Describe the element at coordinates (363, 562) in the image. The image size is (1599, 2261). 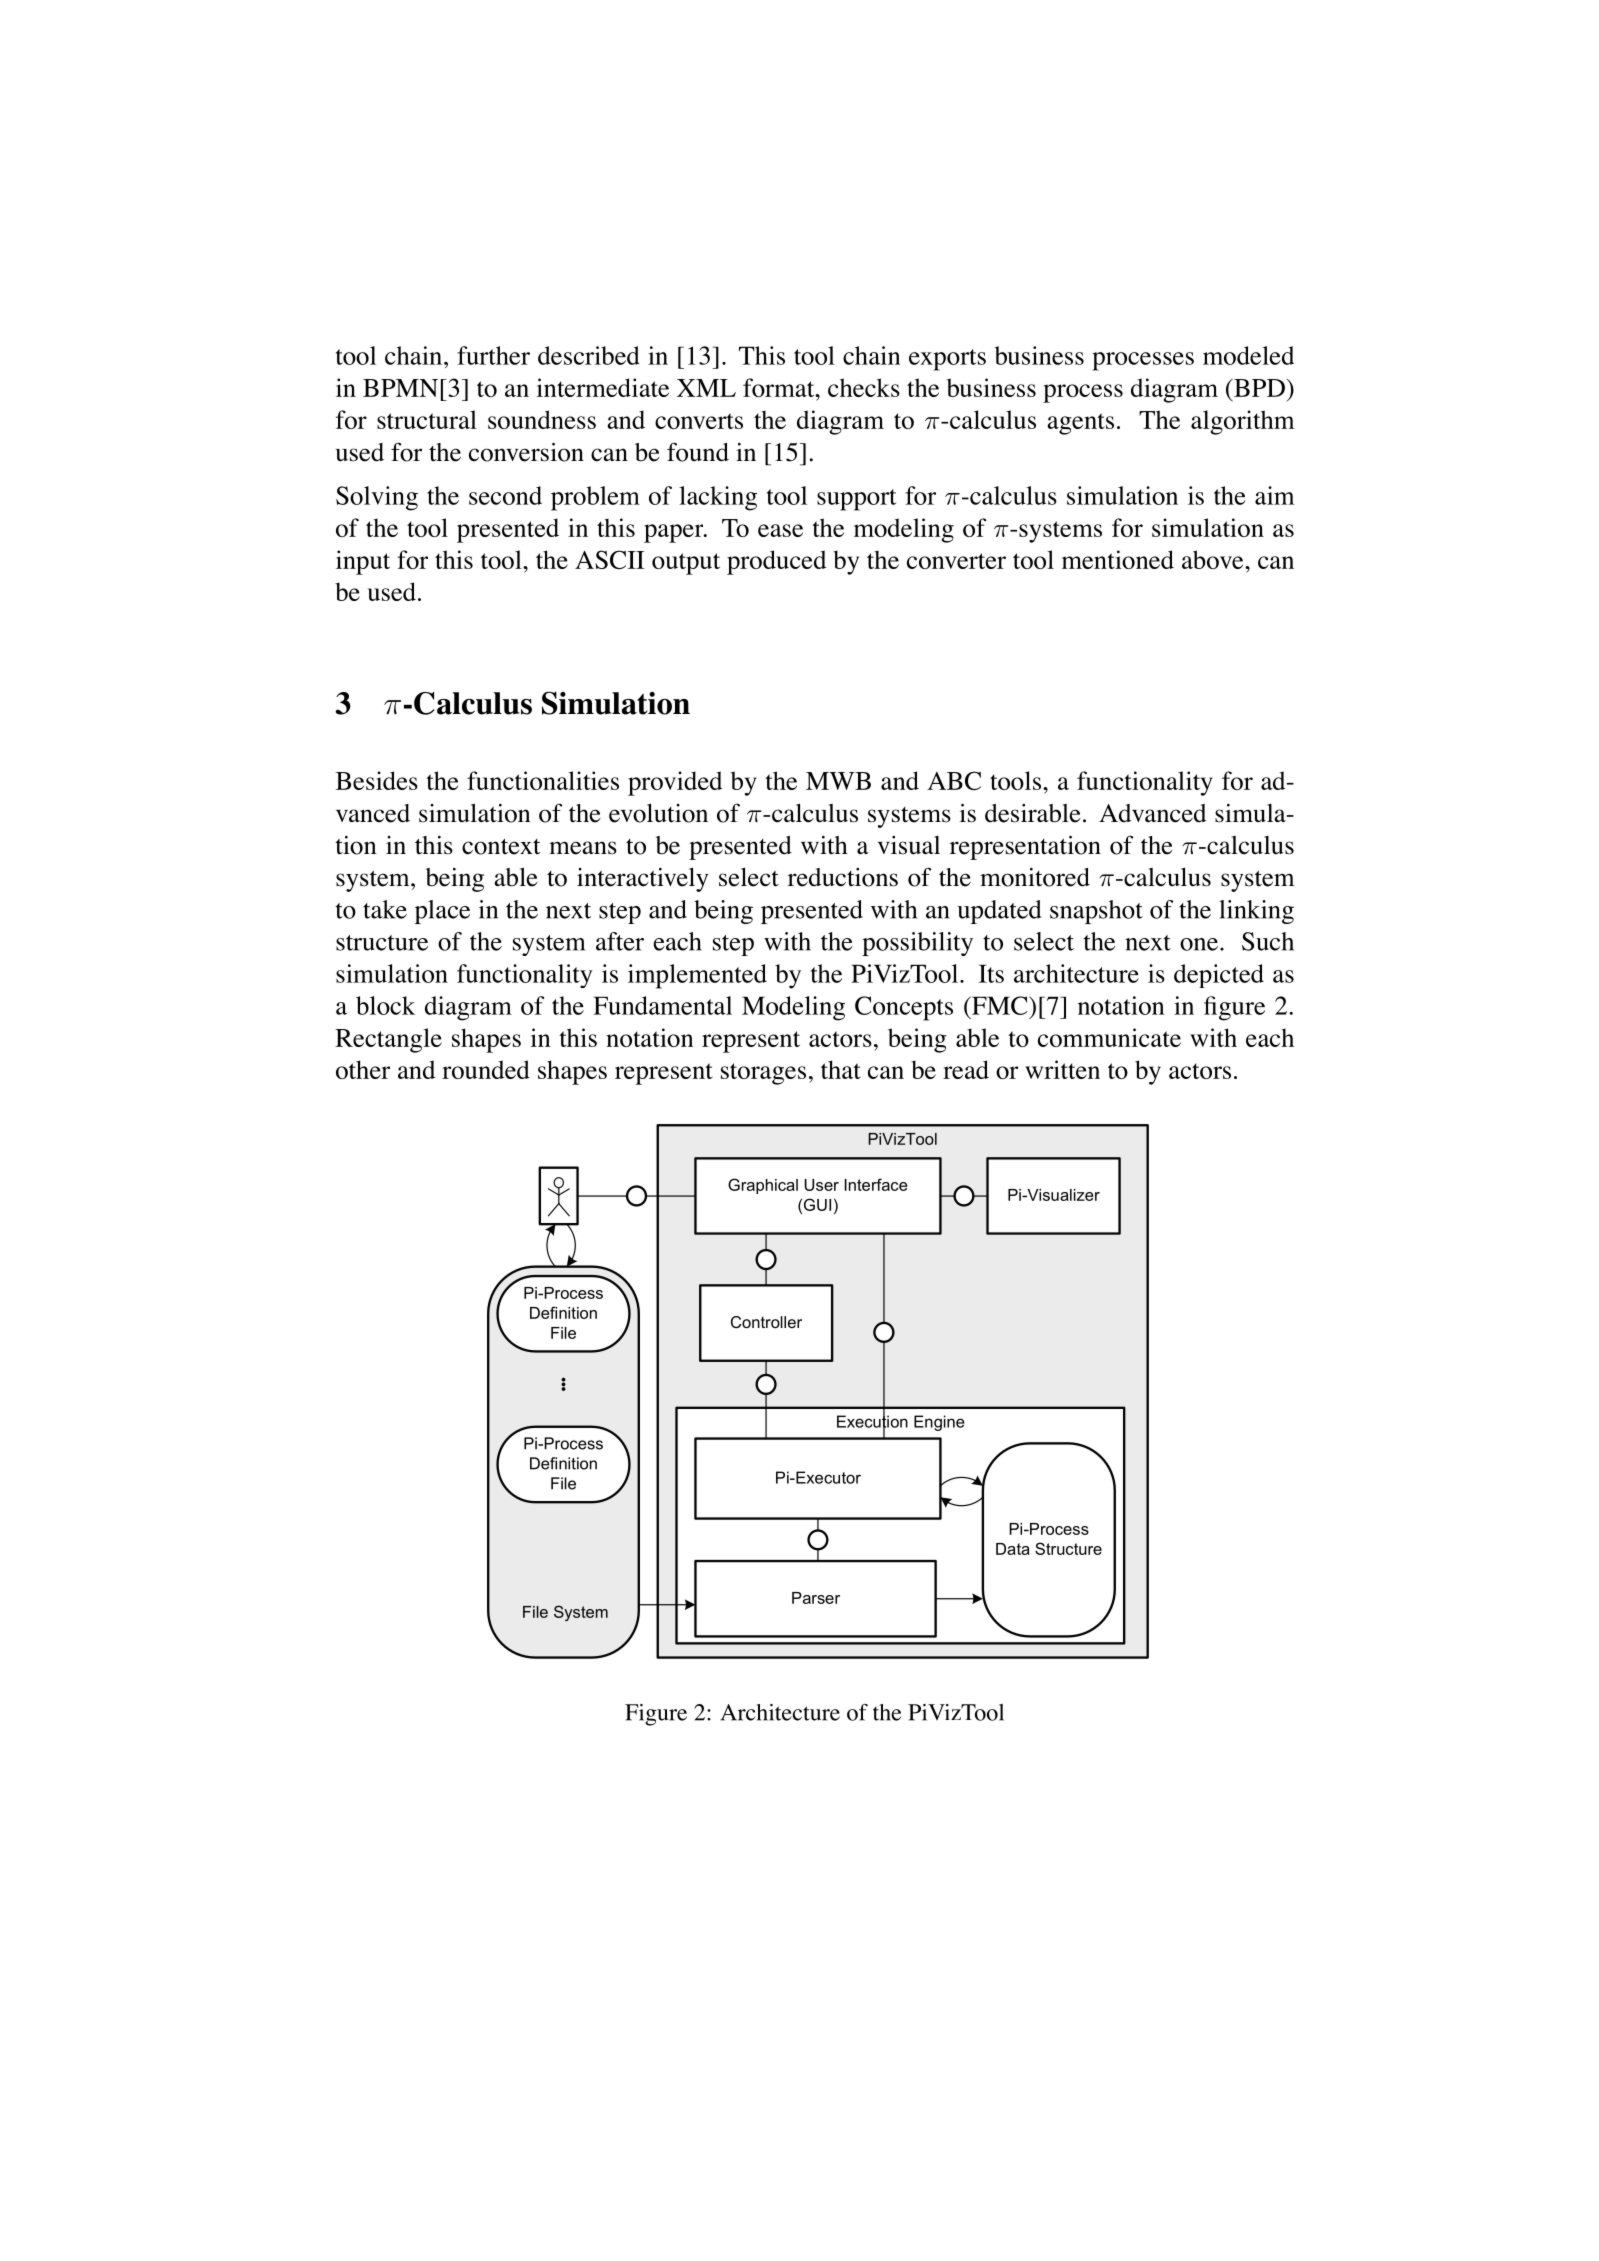
I see `input` at that location.
